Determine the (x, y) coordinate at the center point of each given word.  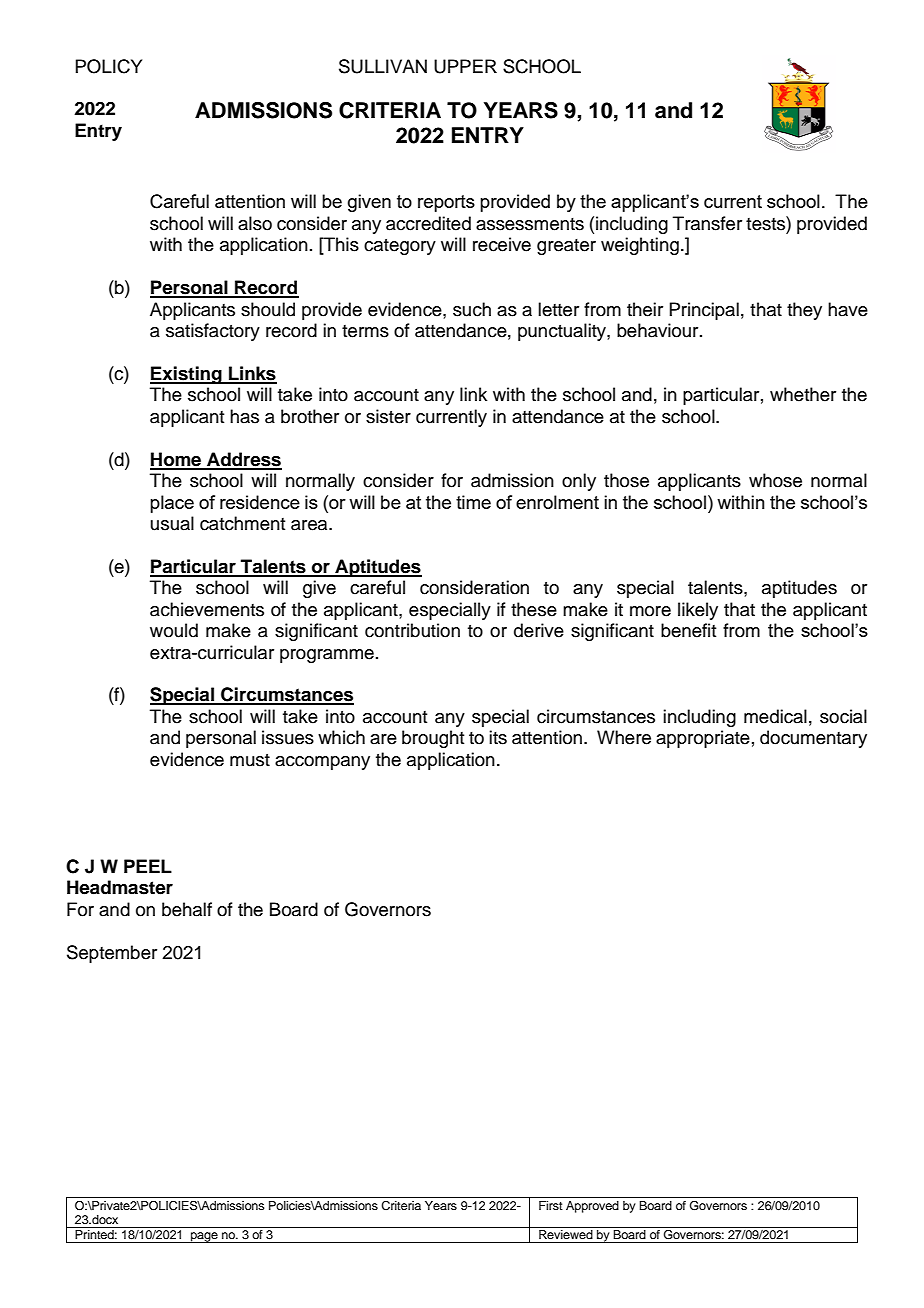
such (472, 309)
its (498, 737)
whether (803, 394)
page (204, 1237)
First (551, 1205)
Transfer (707, 223)
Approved (592, 1207)
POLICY (108, 66)
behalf (187, 909)
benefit (688, 630)
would (174, 630)
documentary (813, 739)
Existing (187, 375)
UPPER (465, 66)
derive (539, 630)
